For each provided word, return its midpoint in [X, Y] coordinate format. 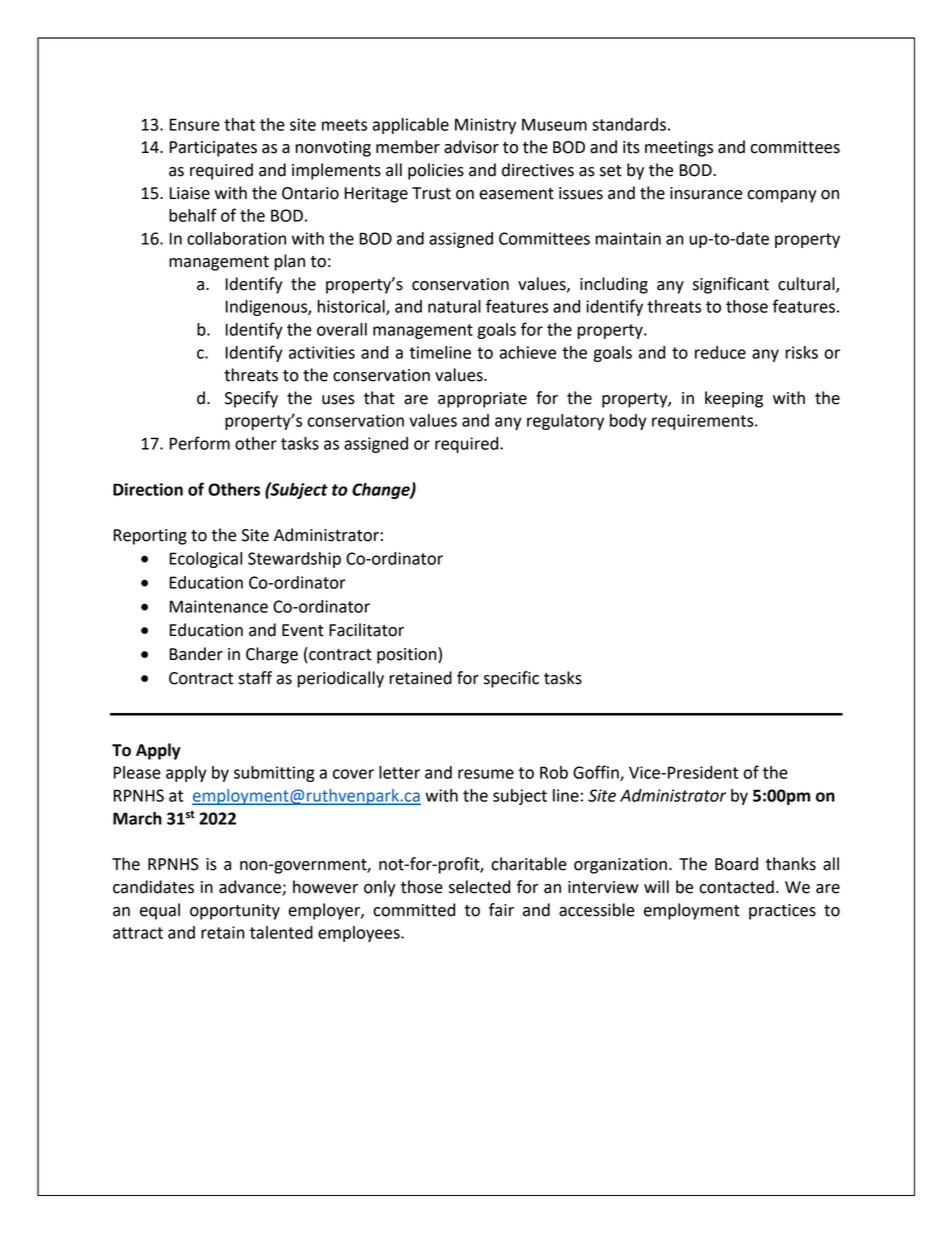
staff [255, 678]
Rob [554, 772]
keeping [734, 399]
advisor [471, 147]
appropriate [482, 400]
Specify [251, 399]
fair [501, 910]
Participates [213, 149]
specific [511, 679]
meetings [679, 149]
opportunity [235, 912]
